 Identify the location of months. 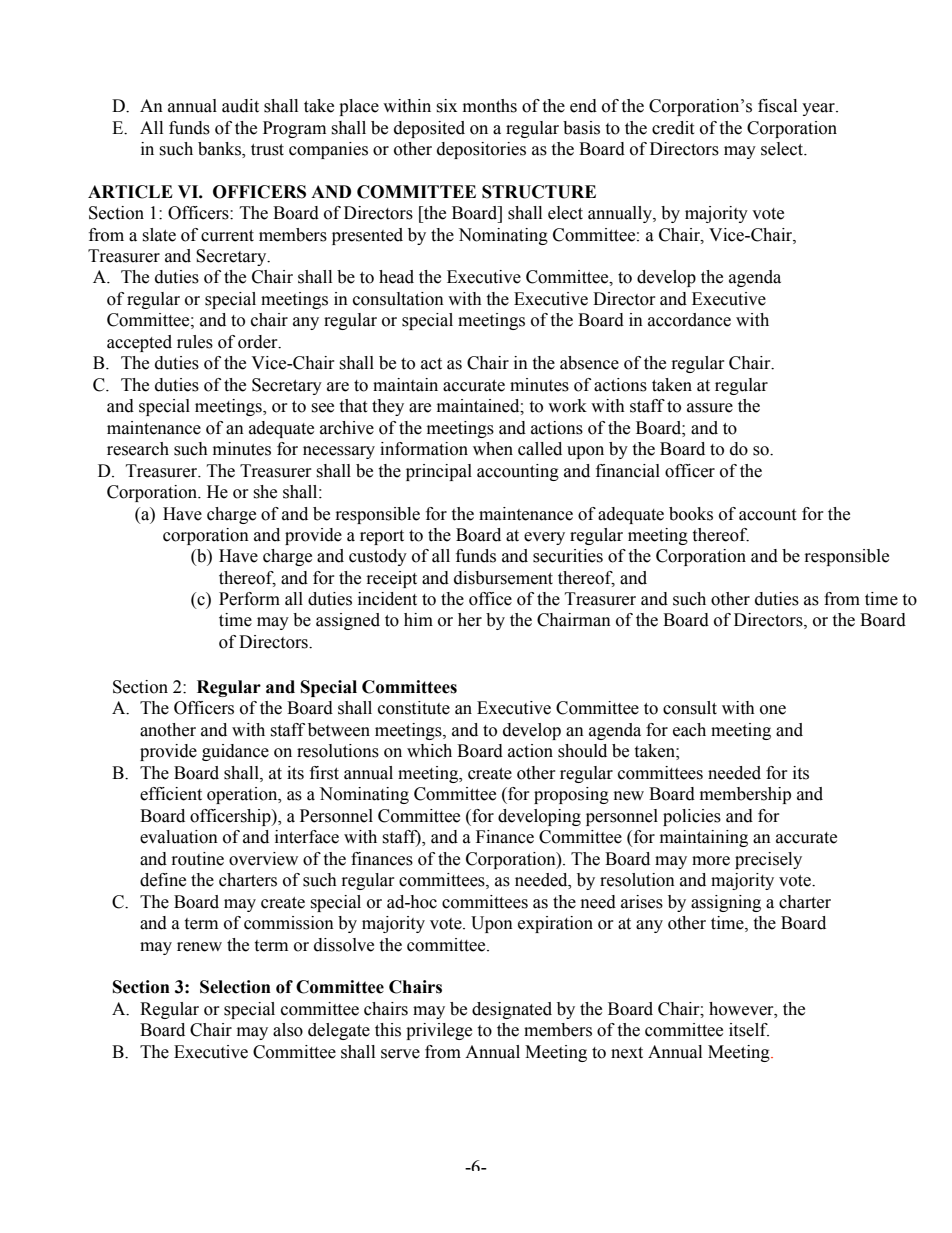
(490, 106).
